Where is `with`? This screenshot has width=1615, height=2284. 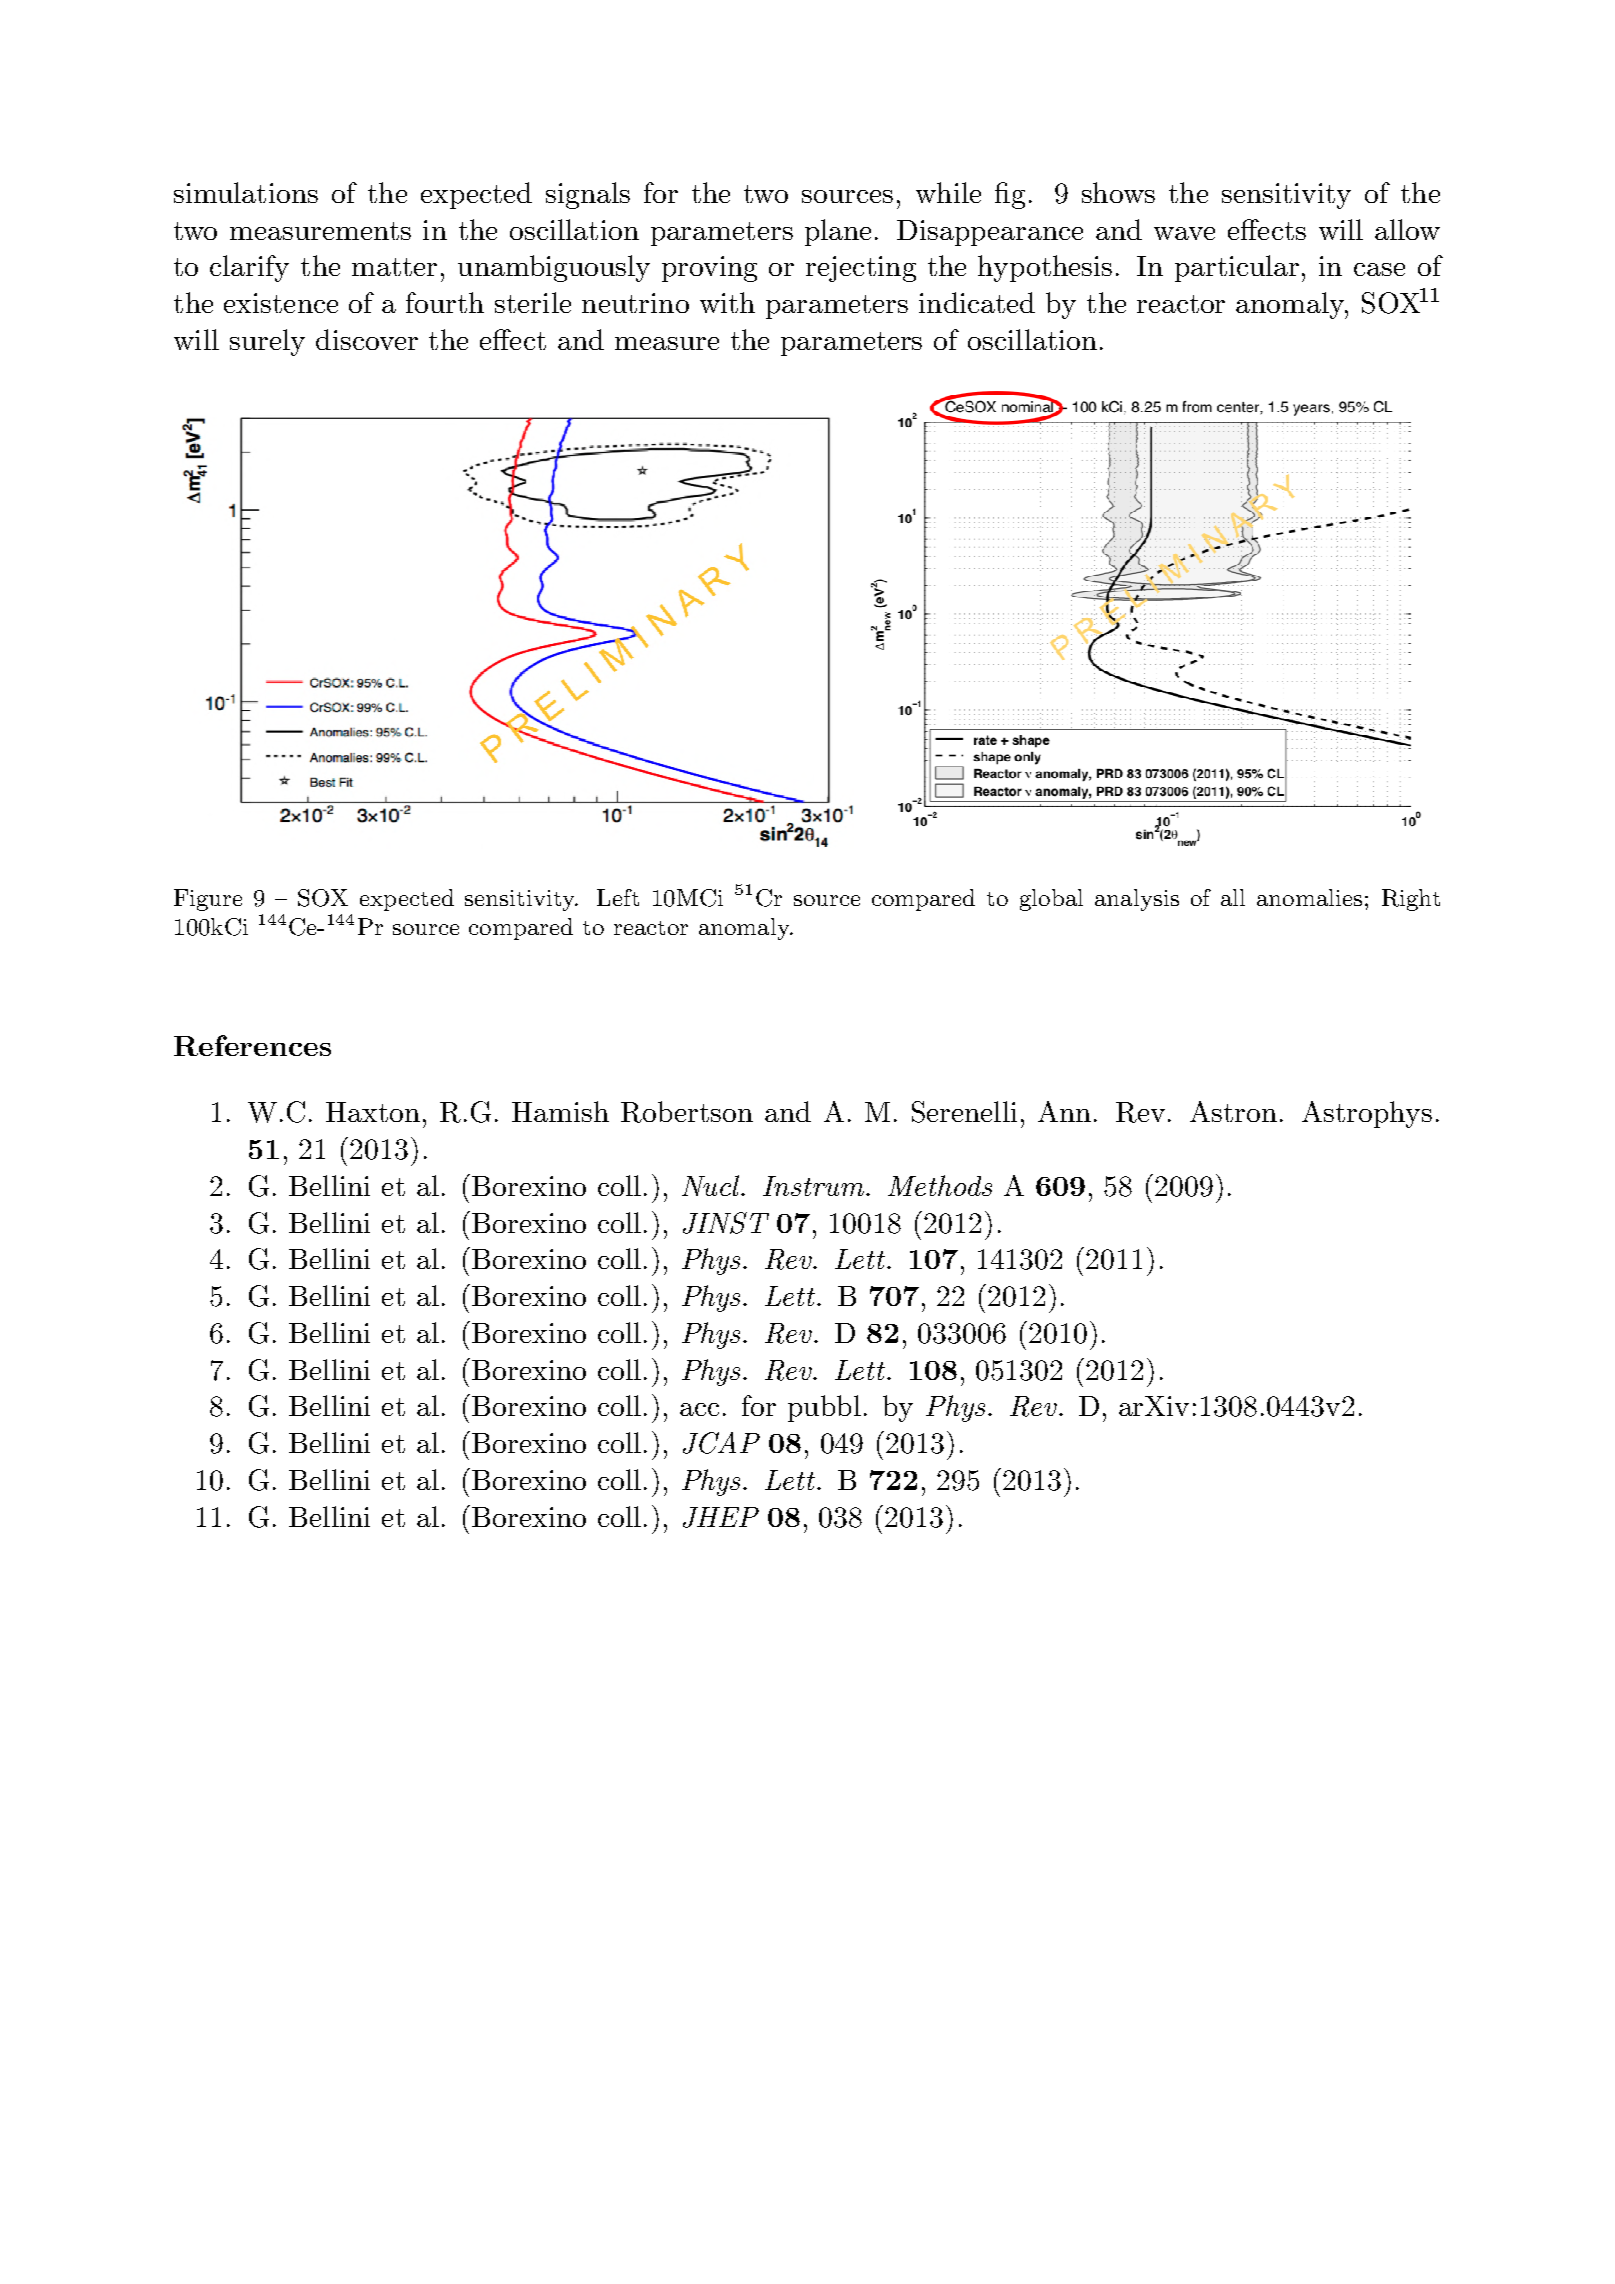 with is located at coordinates (727, 302).
